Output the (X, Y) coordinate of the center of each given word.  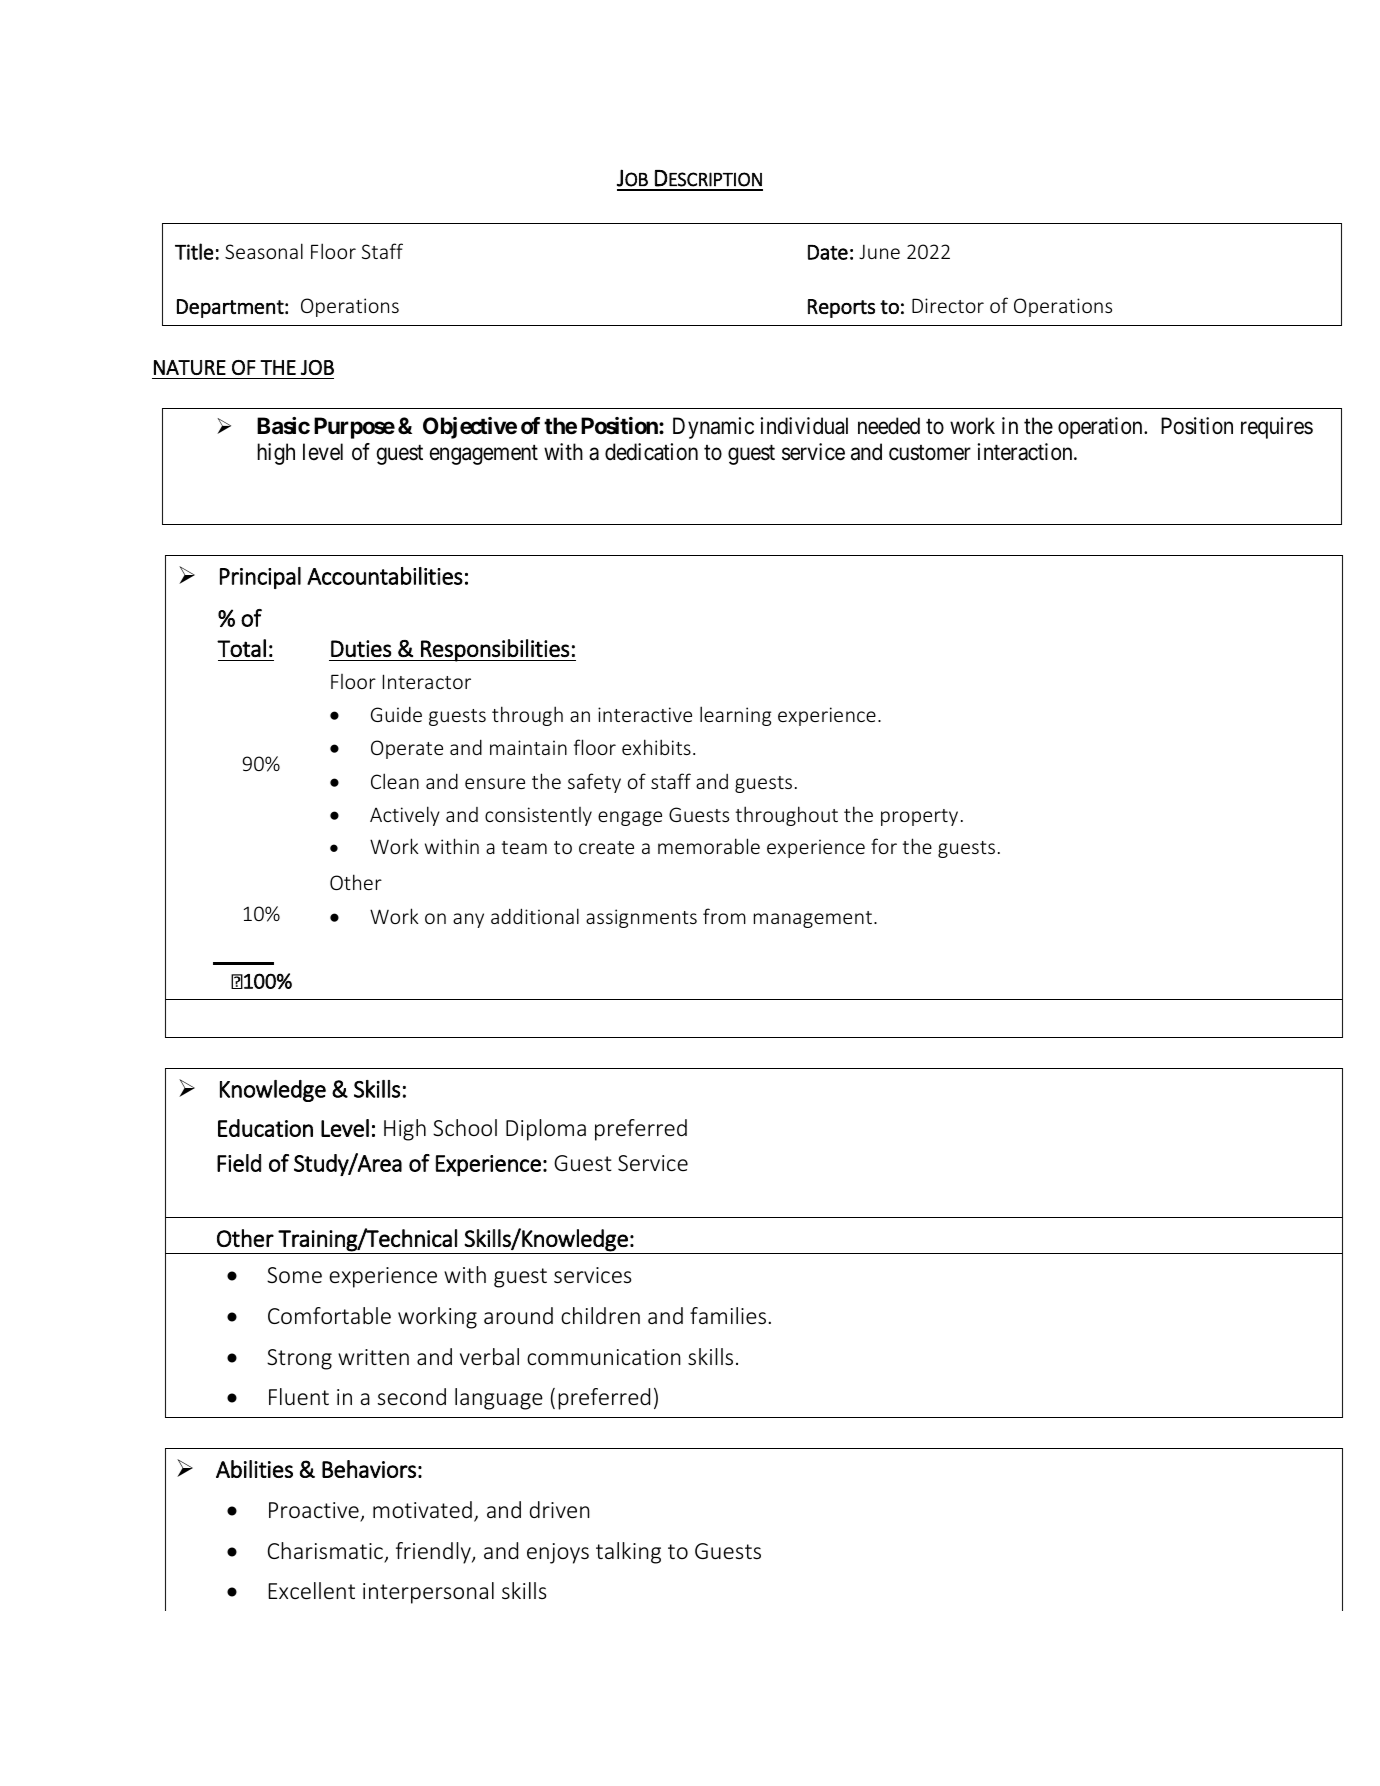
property (919, 817)
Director (948, 305)
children (600, 1315)
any (468, 920)
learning (735, 716)
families (728, 1315)
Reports (841, 308)
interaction (1026, 452)
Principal (260, 578)
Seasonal (264, 251)
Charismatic (326, 1552)
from (724, 916)
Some (294, 1275)
